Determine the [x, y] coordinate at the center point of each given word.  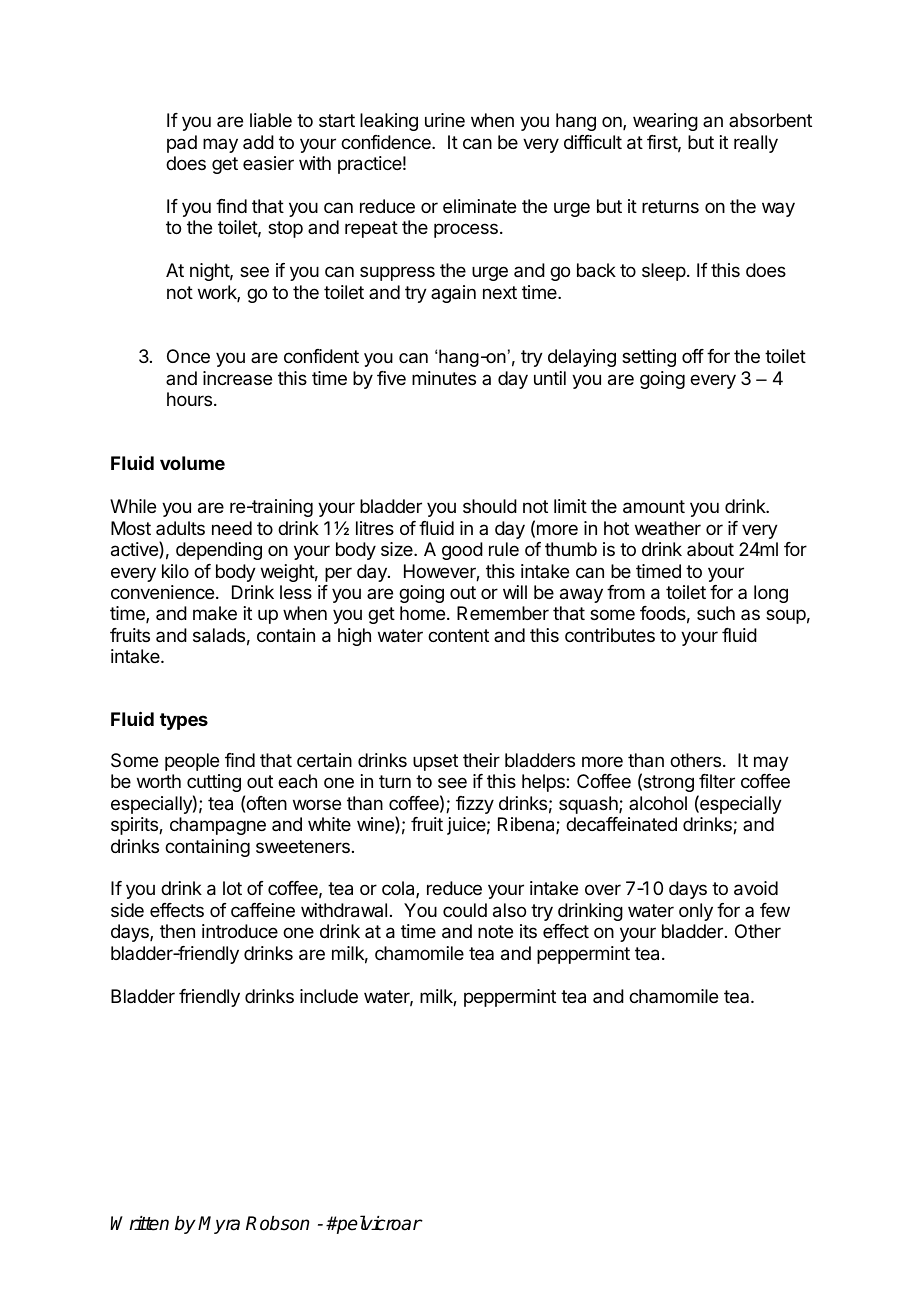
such [716, 613]
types [184, 721]
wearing [665, 122]
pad [182, 144]
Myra [219, 1225]
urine [445, 120]
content [458, 635]
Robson [277, 1223]
